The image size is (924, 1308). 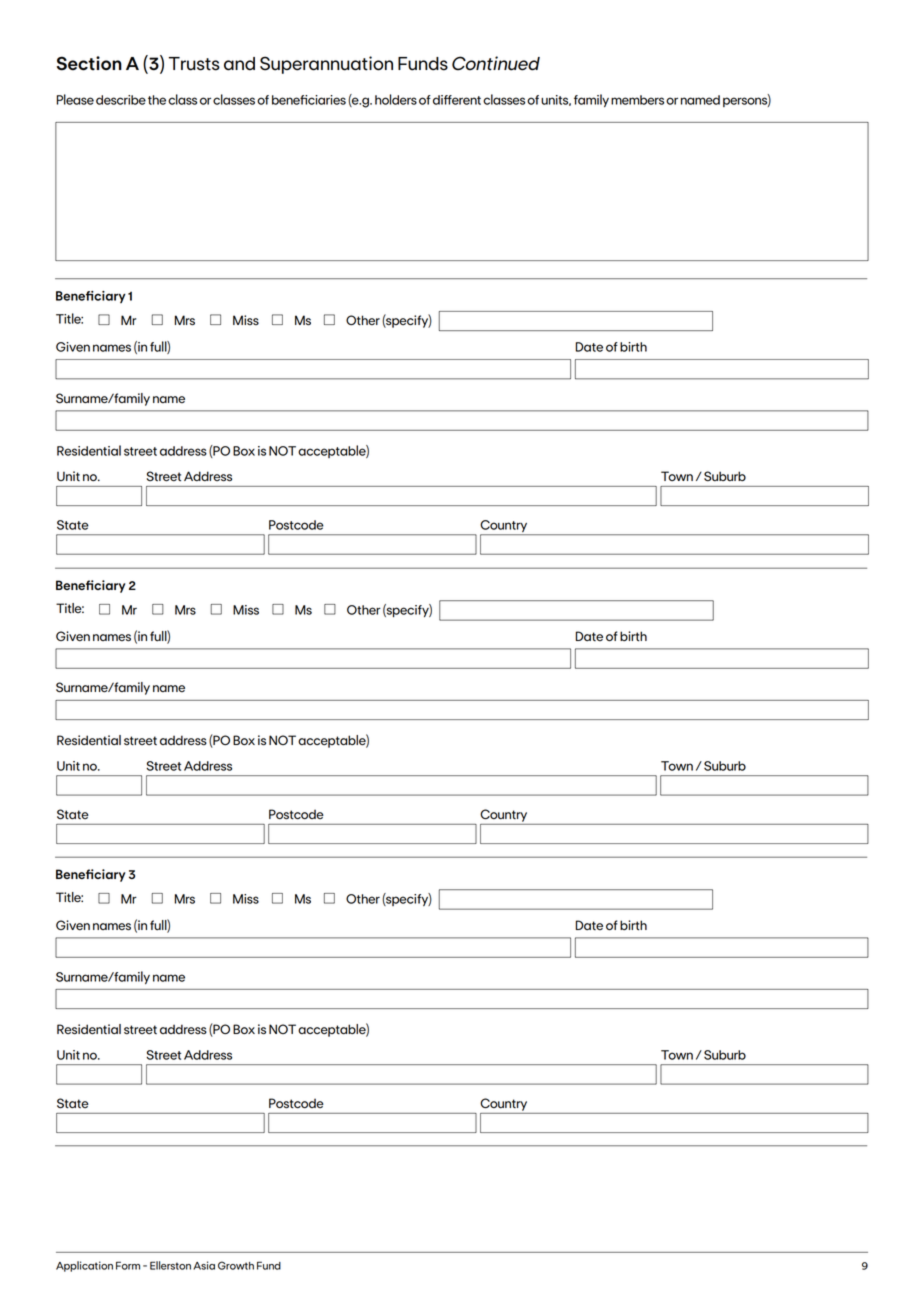 I want to click on beneficiaries, so click(x=309, y=100).
